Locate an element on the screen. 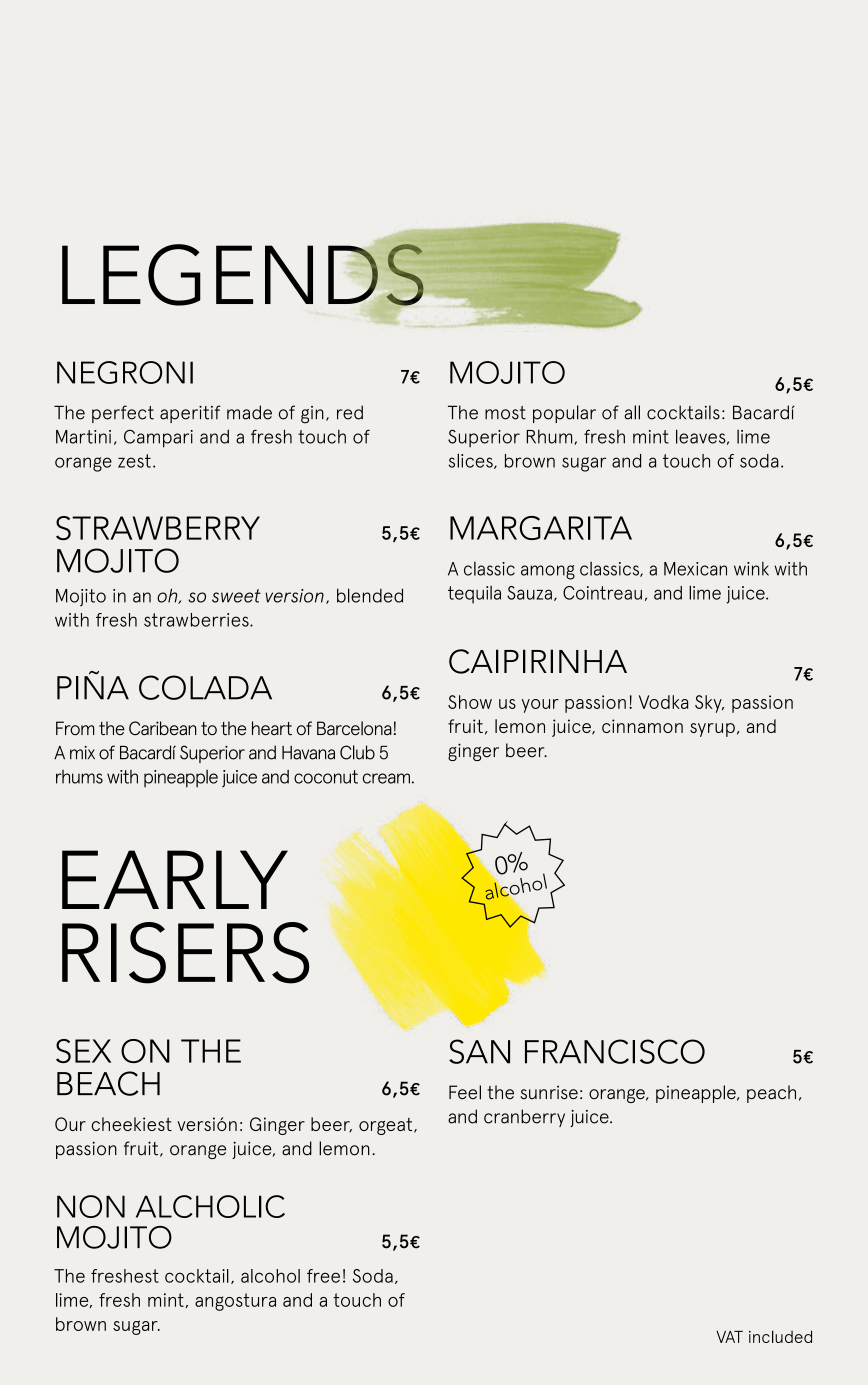 This screenshot has height=1385, width=868. EARLY is located at coordinates (175, 879).
